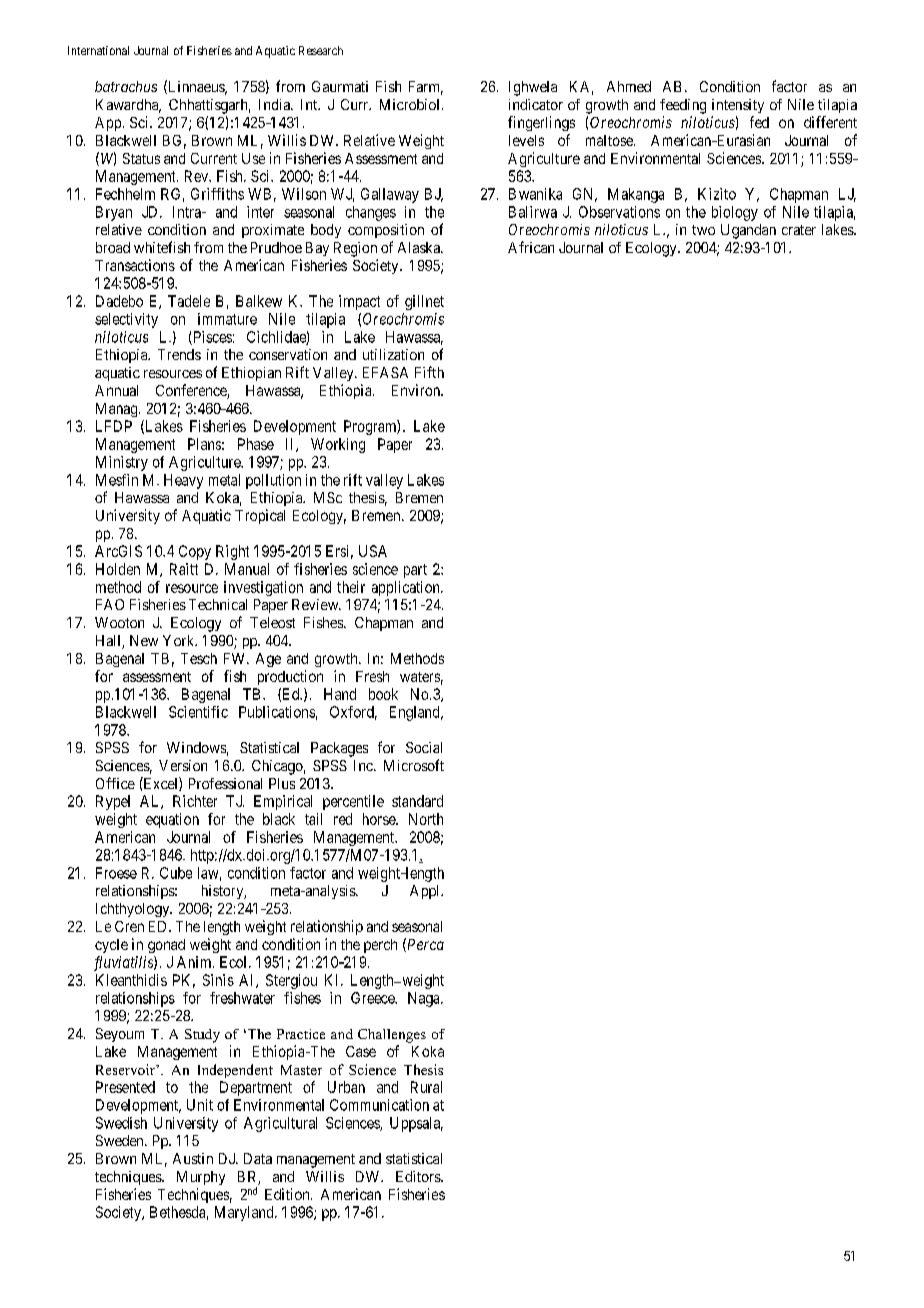 Image resolution: width=924 pixels, height=1308 pixels. I want to click on Social, so click(424, 747).
